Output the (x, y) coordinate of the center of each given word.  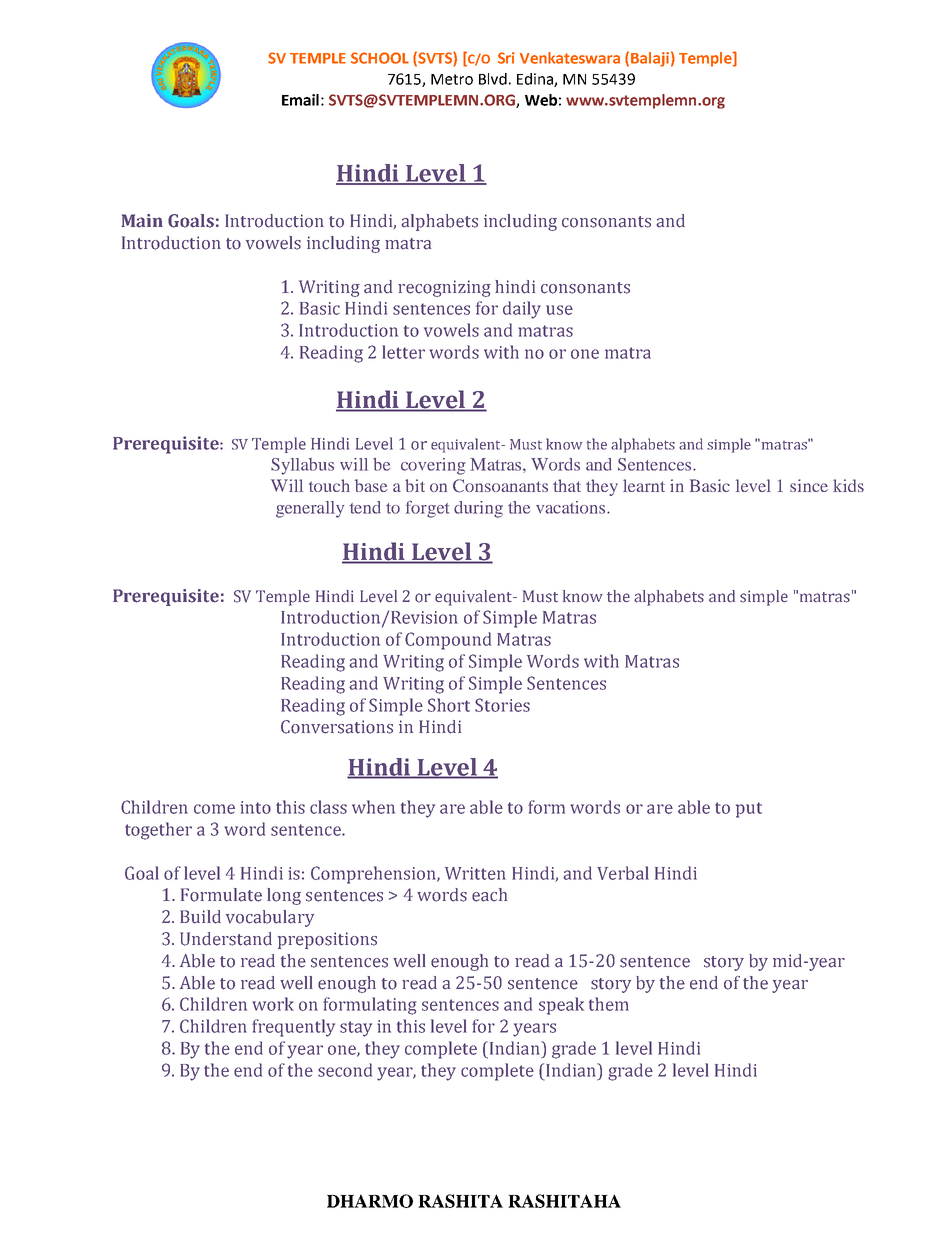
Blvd (493, 79)
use (559, 310)
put (749, 810)
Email (300, 100)
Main (142, 221)
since (809, 485)
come (214, 809)
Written (475, 873)
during (478, 509)
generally (310, 509)
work (273, 1004)
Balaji (650, 59)
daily (522, 310)
